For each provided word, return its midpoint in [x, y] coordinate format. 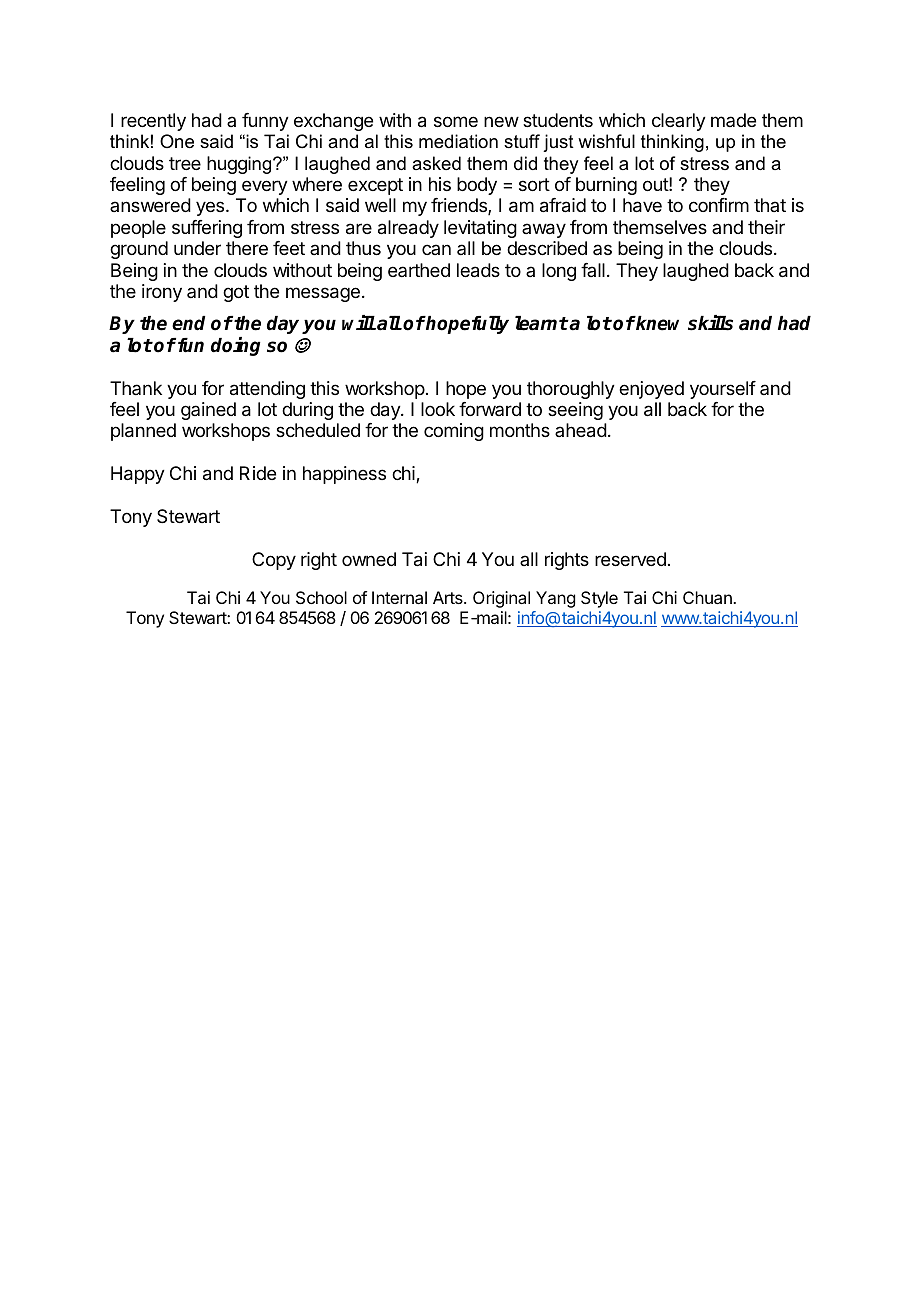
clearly [679, 122]
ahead [581, 430]
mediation [458, 141]
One [177, 141]
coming [454, 432]
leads [478, 270]
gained [208, 411]
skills [710, 323]
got [236, 293]
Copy [274, 561]
